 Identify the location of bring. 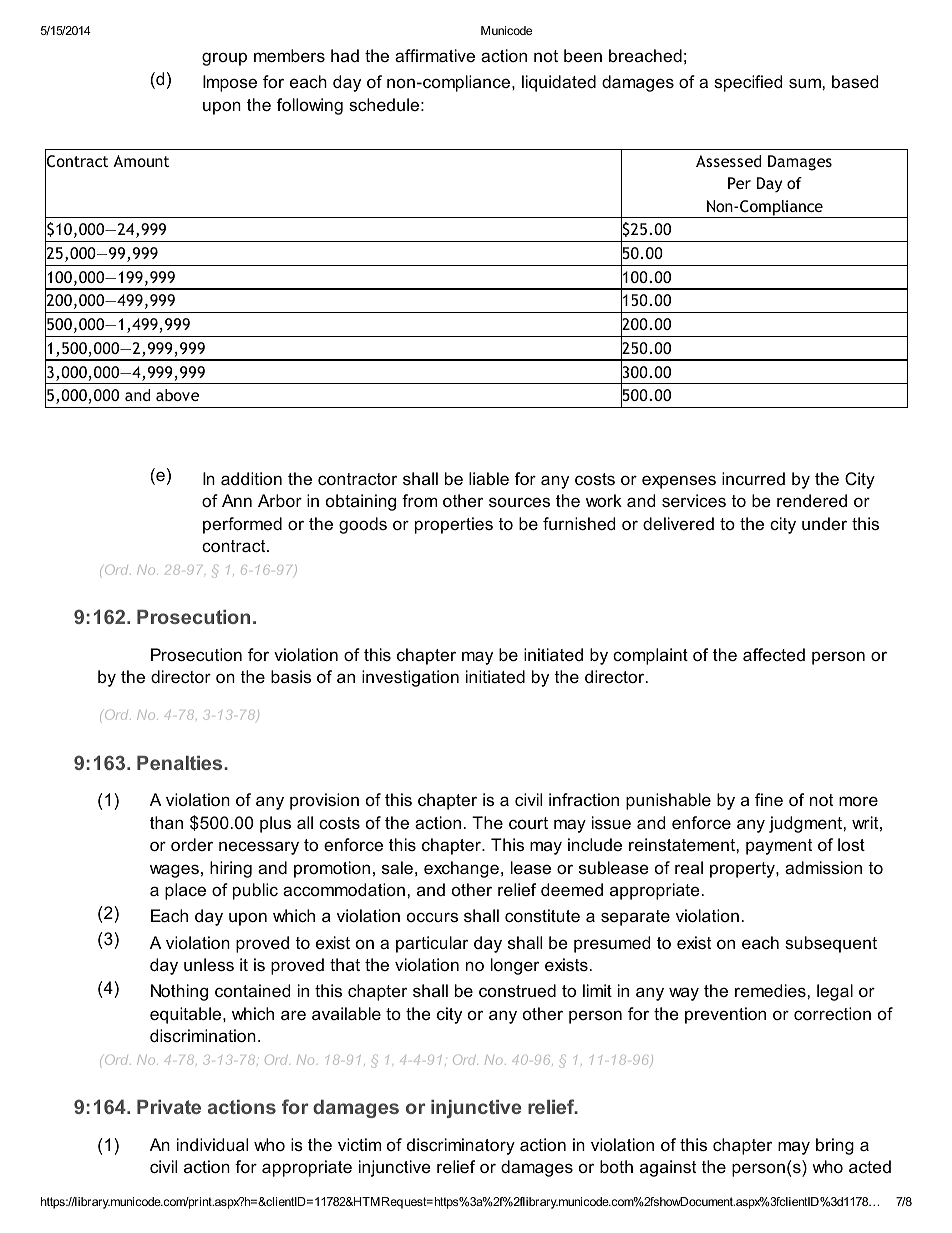
(835, 1146).
